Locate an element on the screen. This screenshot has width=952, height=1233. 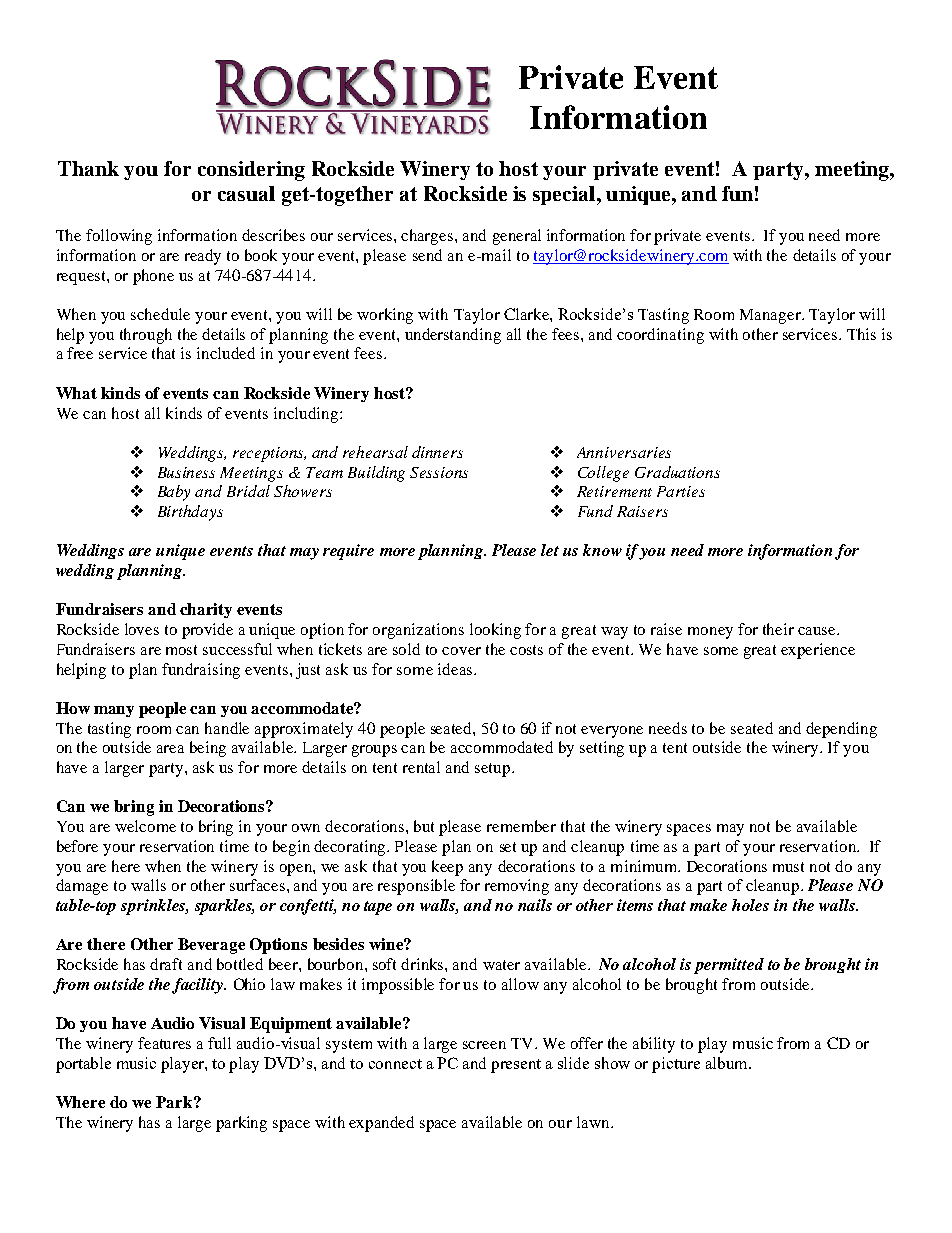
features is located at coordinates (164, 1043).
